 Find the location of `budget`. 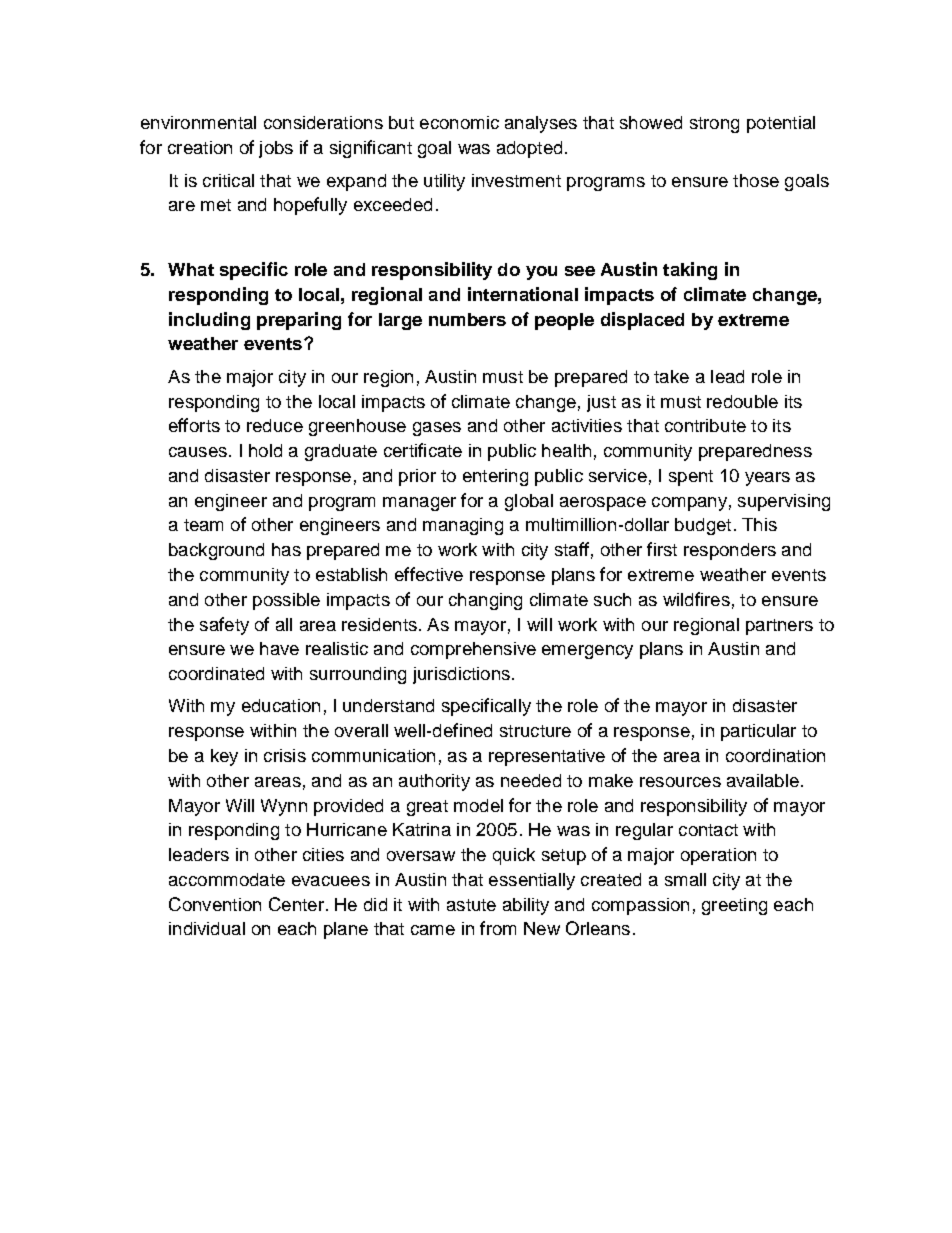

budget is located at coordinates (703, 526).
